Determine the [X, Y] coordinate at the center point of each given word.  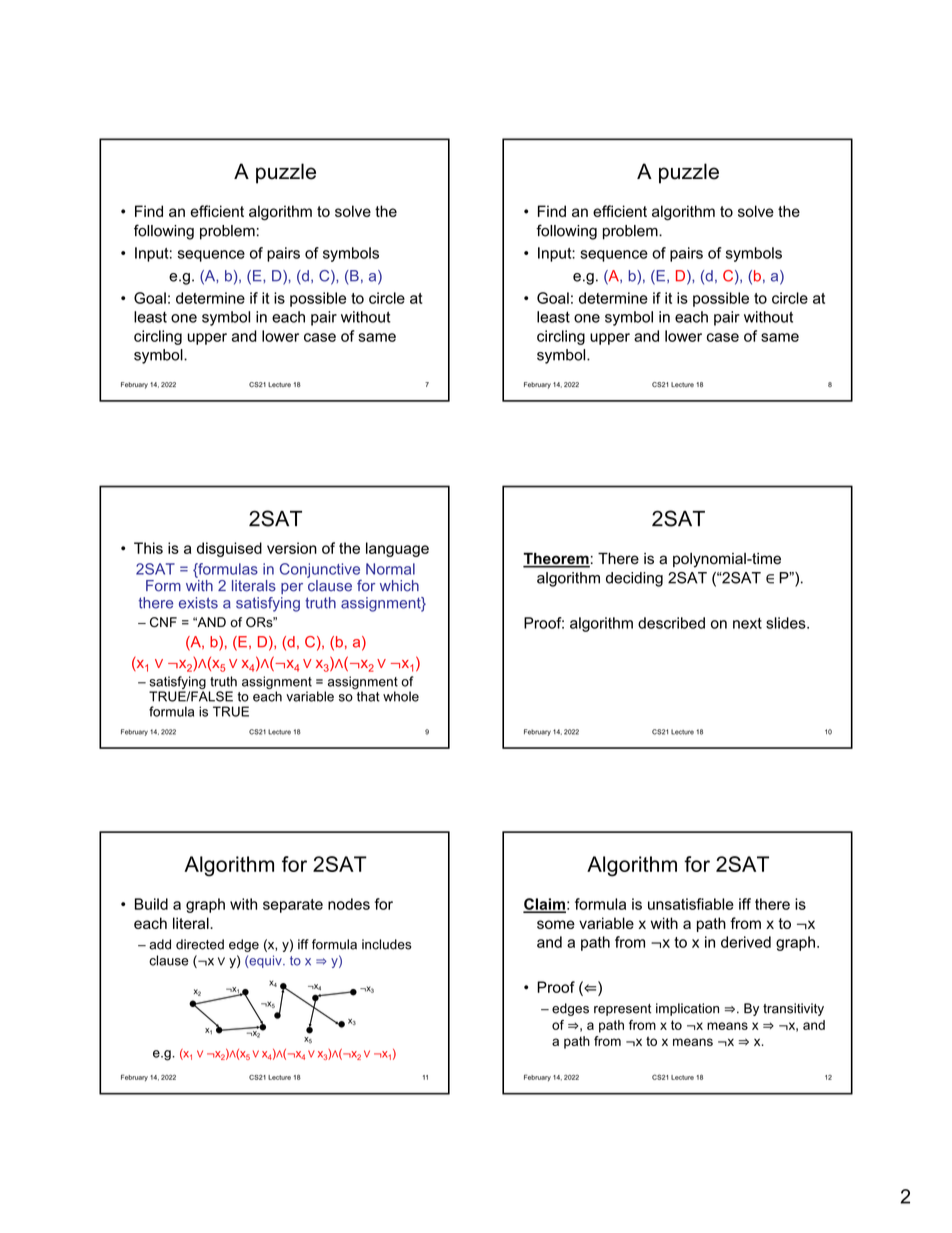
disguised [229, 549]
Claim [544, 905]
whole [401, 696]
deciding [634, 579]
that [368, 696]
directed [200, 944]
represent [622, 1010]
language [397, 549]
